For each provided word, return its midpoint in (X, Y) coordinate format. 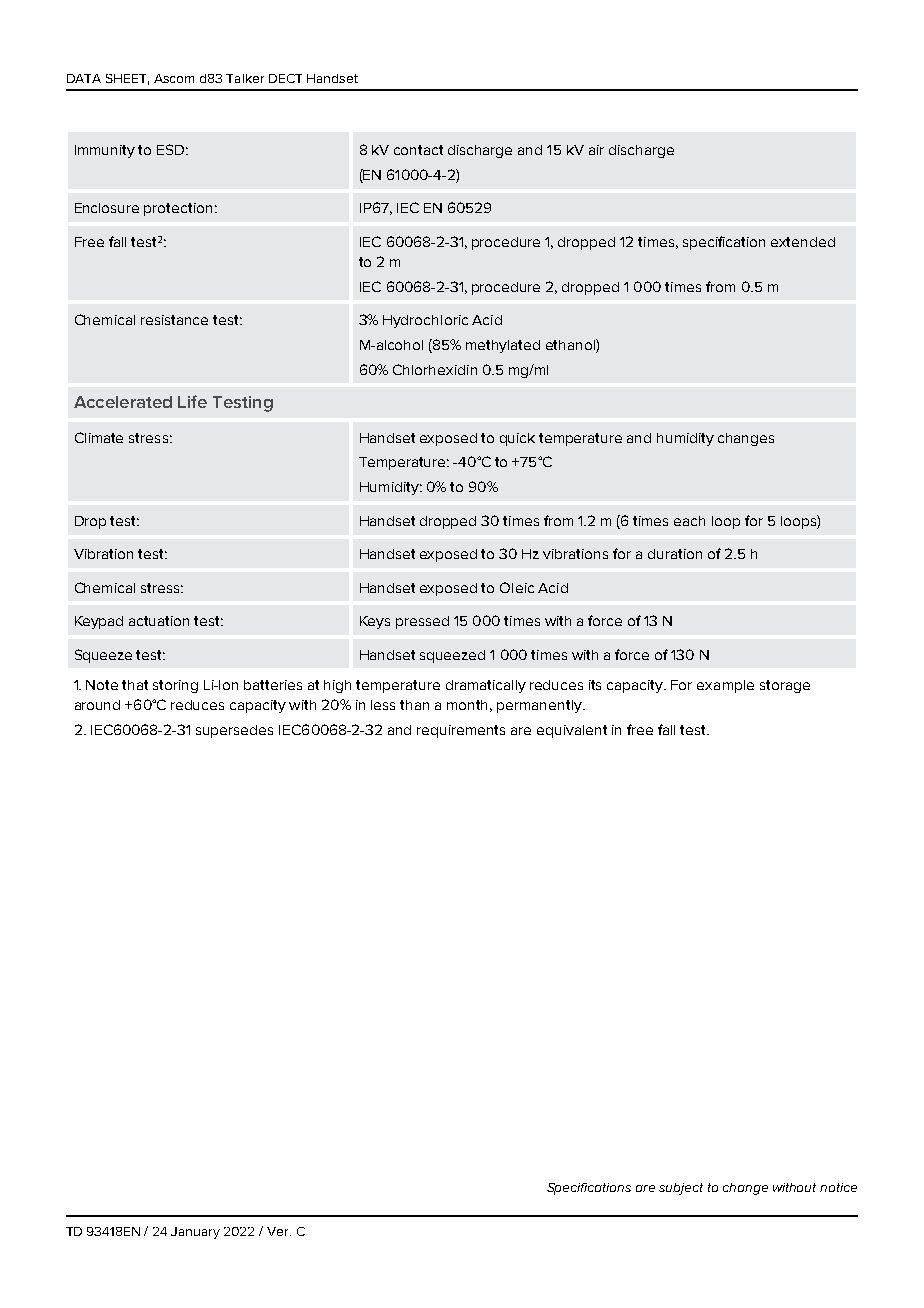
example (725, 686)
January (195, 1233)
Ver (279, 1231)
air (596, 150)
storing (175, 686)
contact (418, 150)
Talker (245, 78)
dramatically (486, 686)
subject (681, 1189)
